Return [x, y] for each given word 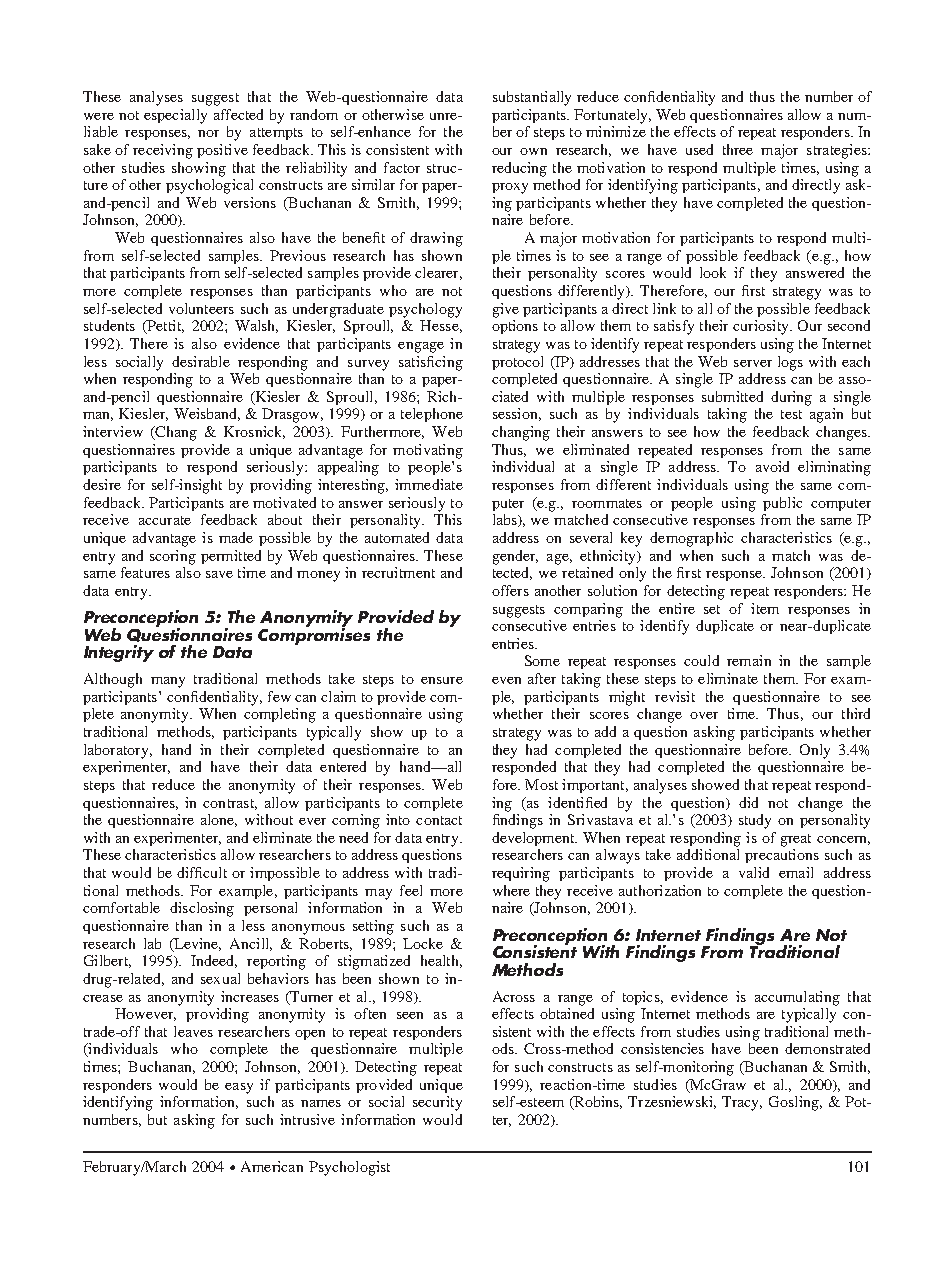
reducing [519, 169]
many [168, 682]
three [738, 149]
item [765, 608]
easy [239, 1088]
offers [510, 590]
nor [208, 133]
